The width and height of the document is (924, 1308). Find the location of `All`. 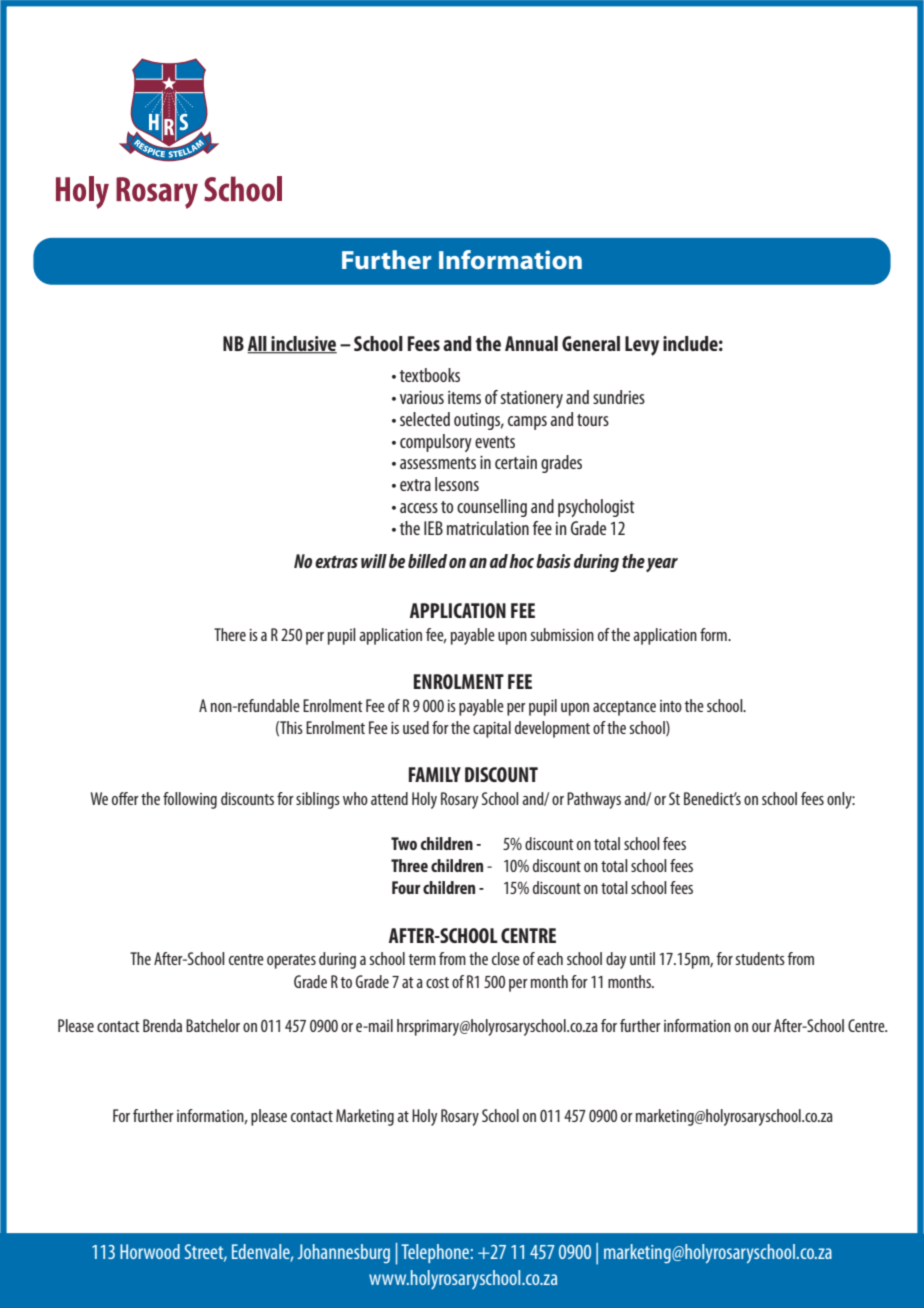

All is located at coordinates (258, 344).
